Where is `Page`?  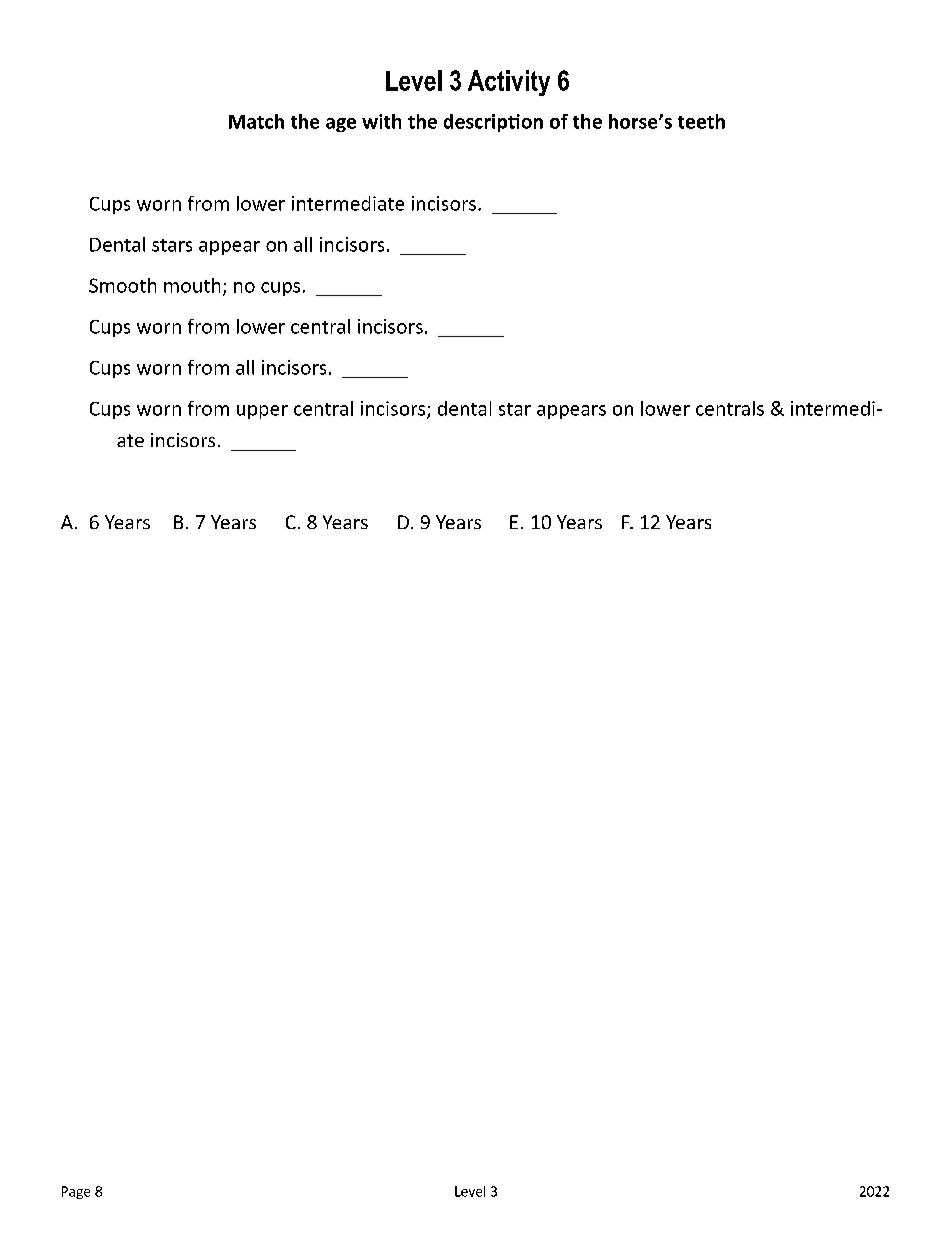
Page is located at coordinates (76, 1192).
